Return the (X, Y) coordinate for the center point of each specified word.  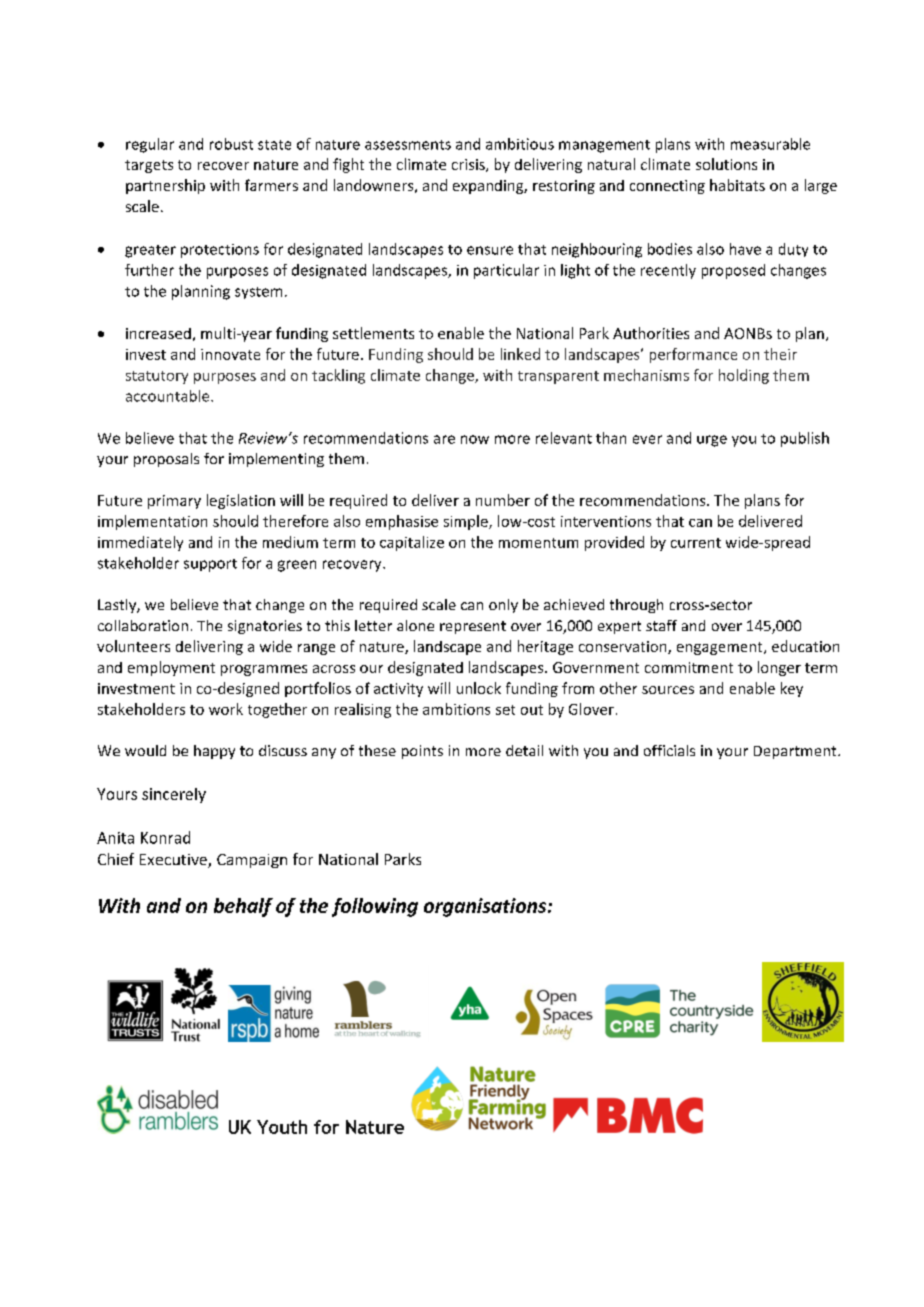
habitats (737, 185)
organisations (486, 907)
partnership (165, 186)
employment (171, 668)
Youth (282, 1127)
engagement (721, 648)
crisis (469, 165)
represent (473, 627)
